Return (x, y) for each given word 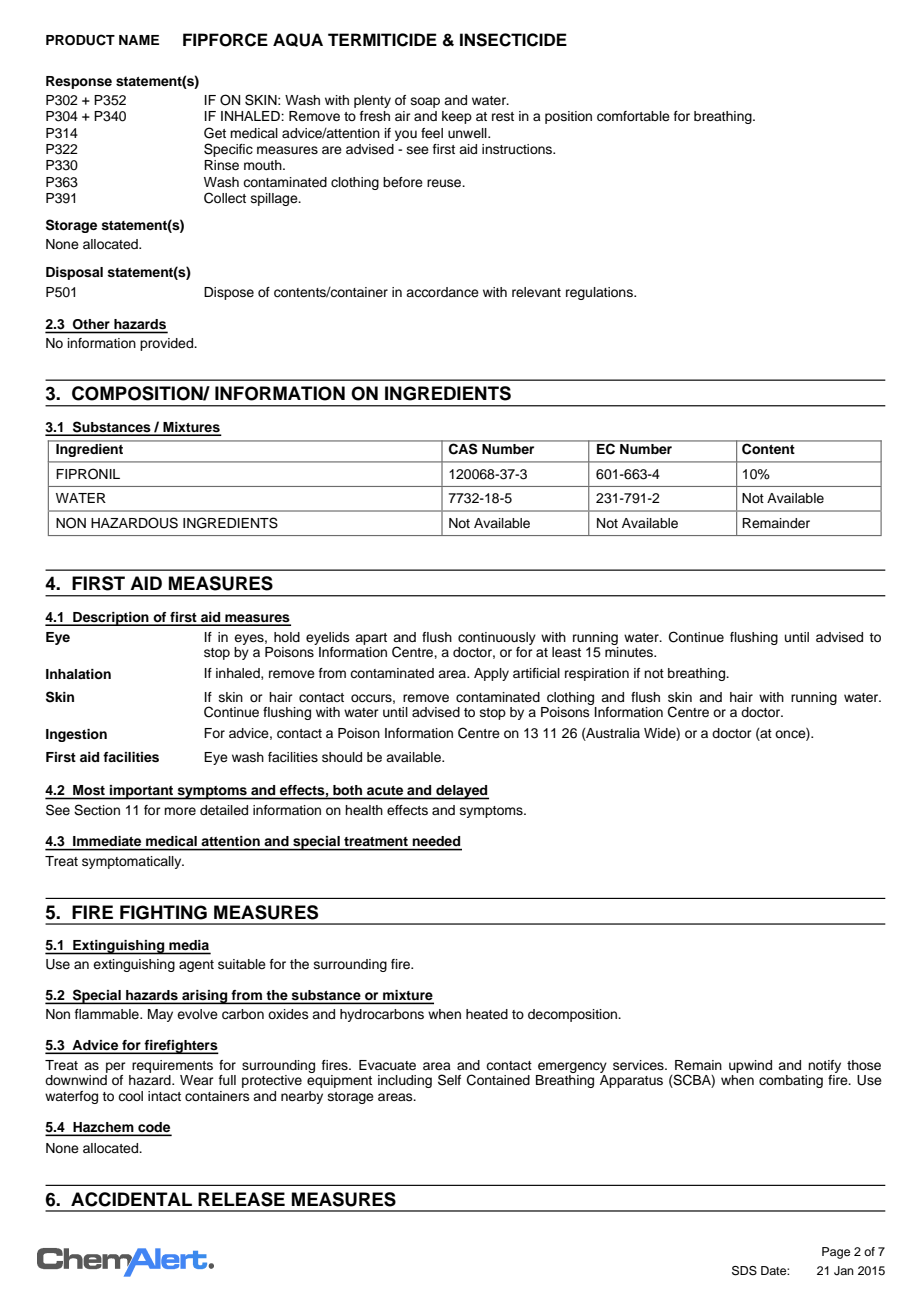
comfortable (633, 116)
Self (449, 1080)
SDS (744, 1271)
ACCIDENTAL (131, 1199)
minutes (630, 652)
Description (111, 619)
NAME (139, 40)
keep (457, 117)
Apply (491, 674)
